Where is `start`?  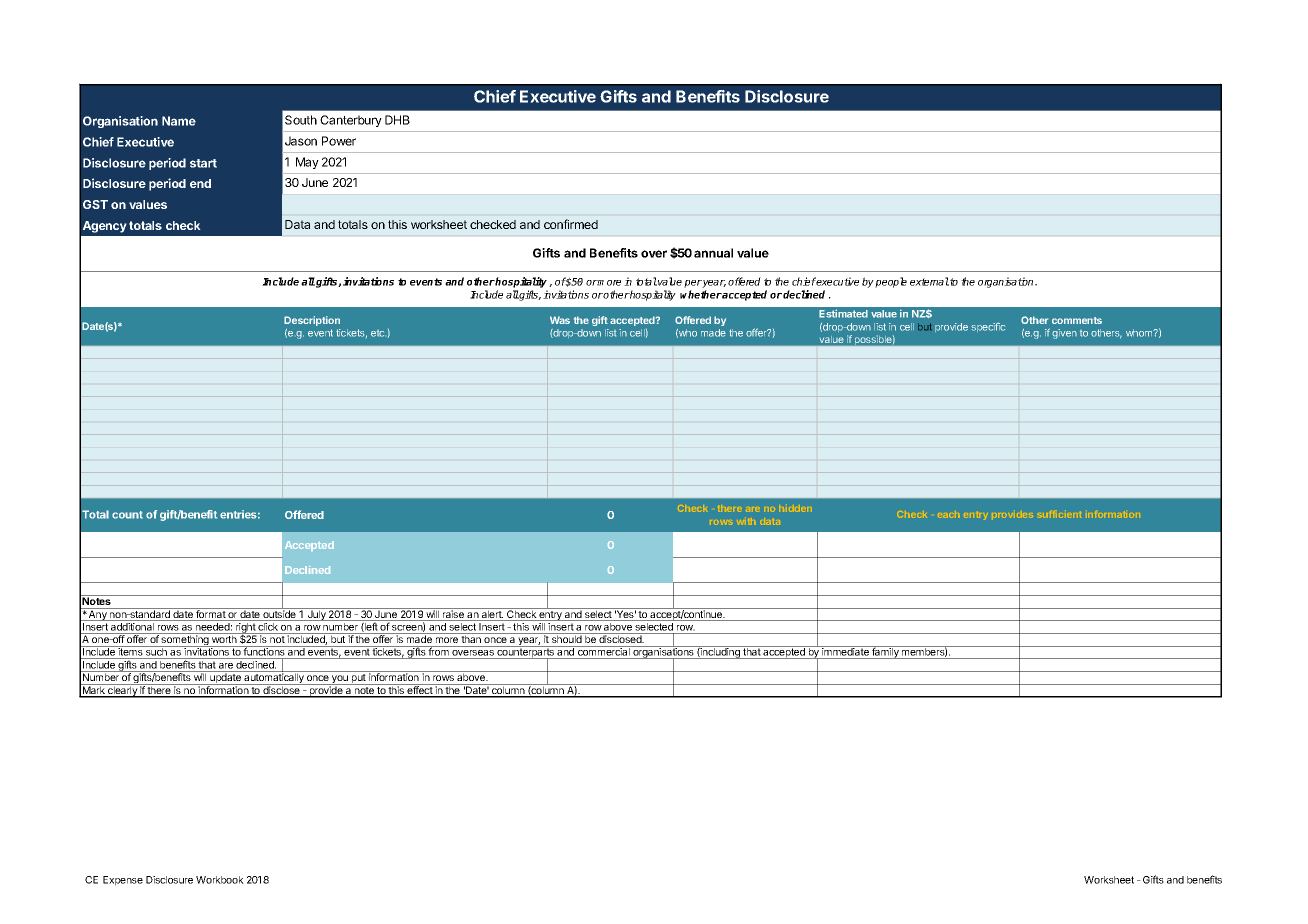
start is located at coordinates (203, 163).
